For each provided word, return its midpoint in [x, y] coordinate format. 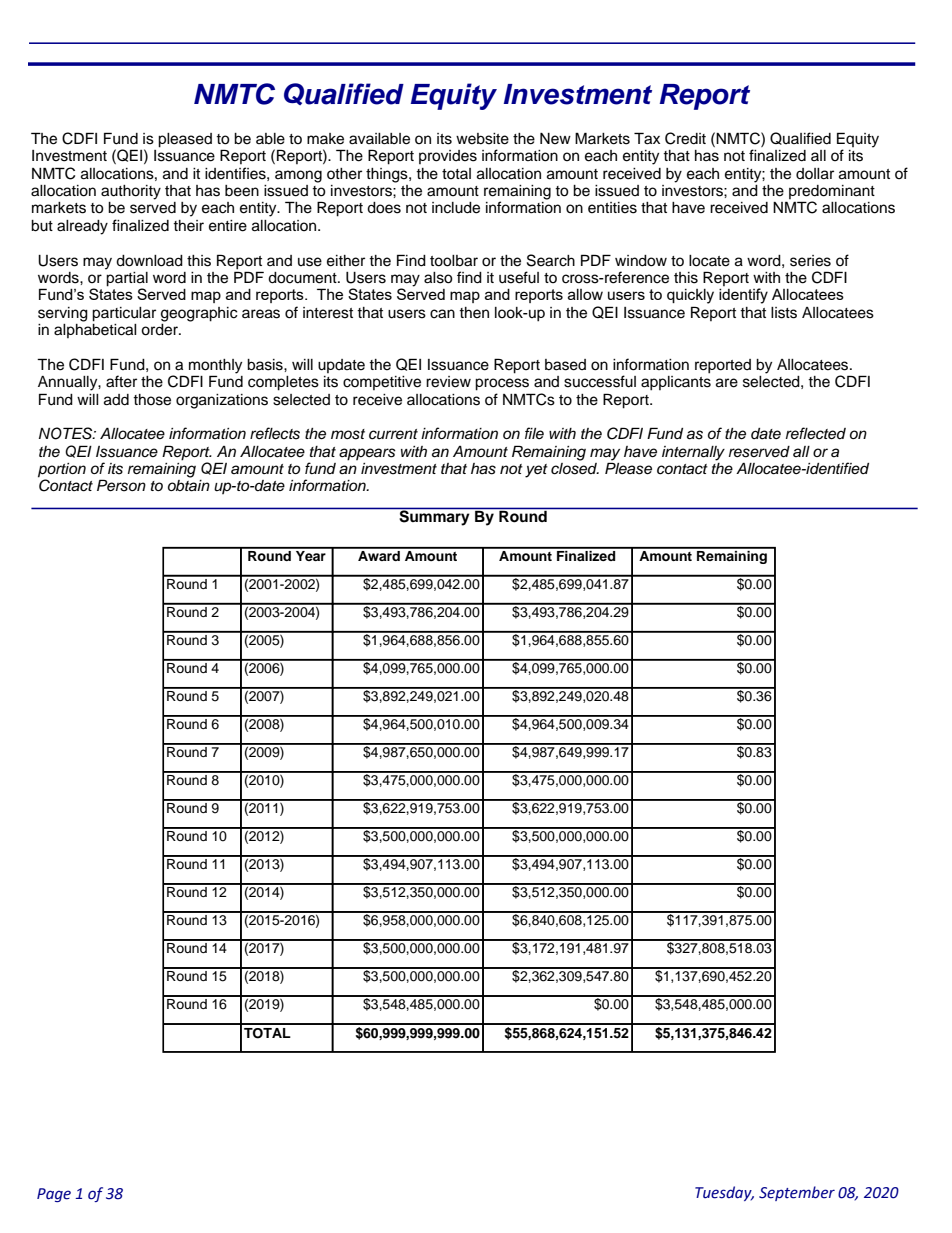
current [393, 434]
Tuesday [724, 1193]
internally [693, 453]
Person [121, 485]
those [152, 400]
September [797, 1193]
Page [54, 1195]
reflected [816, 433]
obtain [189, 486]
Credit [685, 138]
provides [448, 157]
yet [536, 471]
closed [575, 467]
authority [131, 192]
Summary [434, 517]
